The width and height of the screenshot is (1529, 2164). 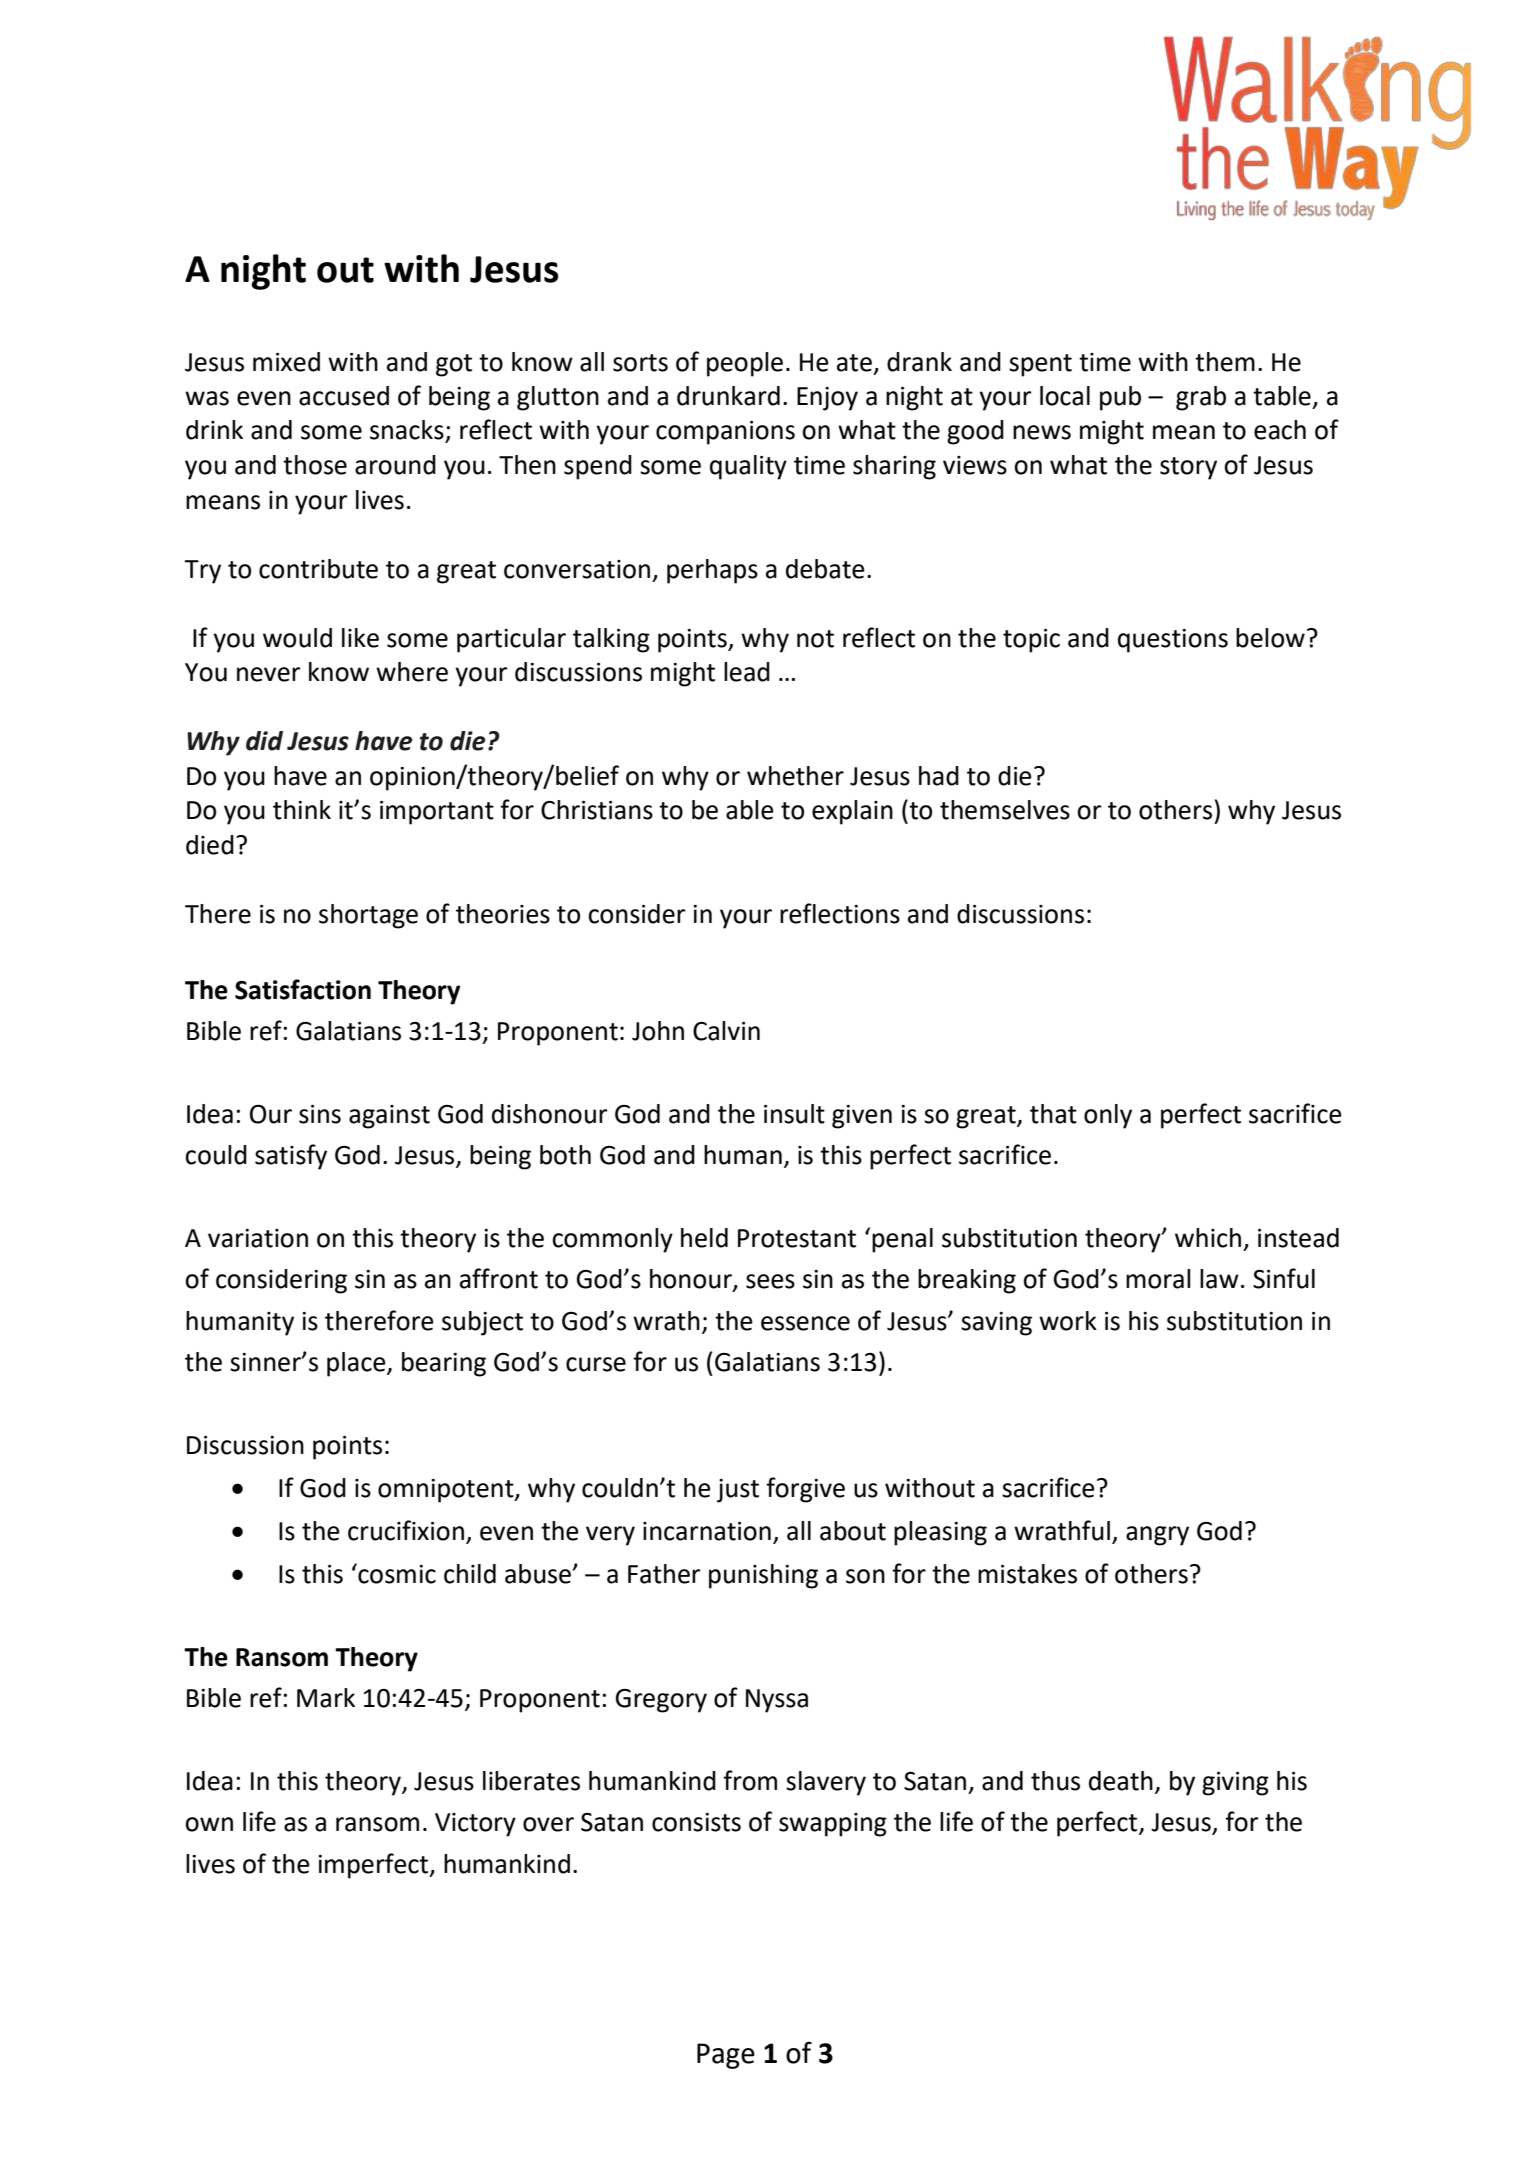 I want to click on death, so click(x=1121, y=1781).
